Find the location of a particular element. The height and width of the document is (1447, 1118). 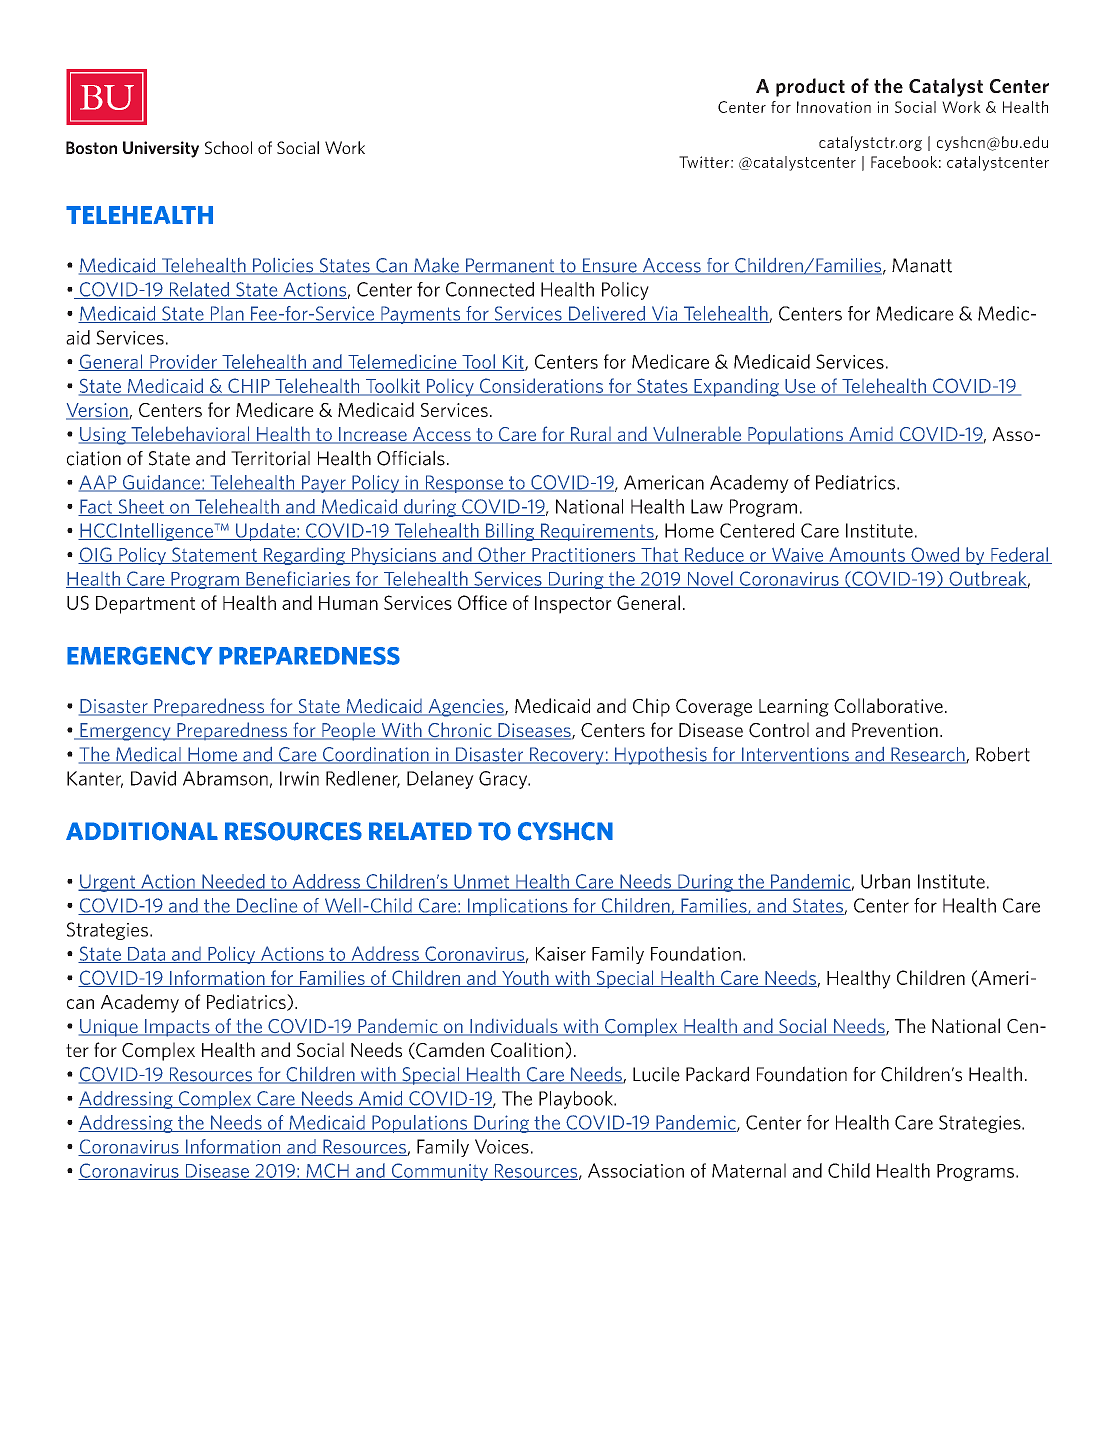

Policies is located at coordinates (283, 266).
